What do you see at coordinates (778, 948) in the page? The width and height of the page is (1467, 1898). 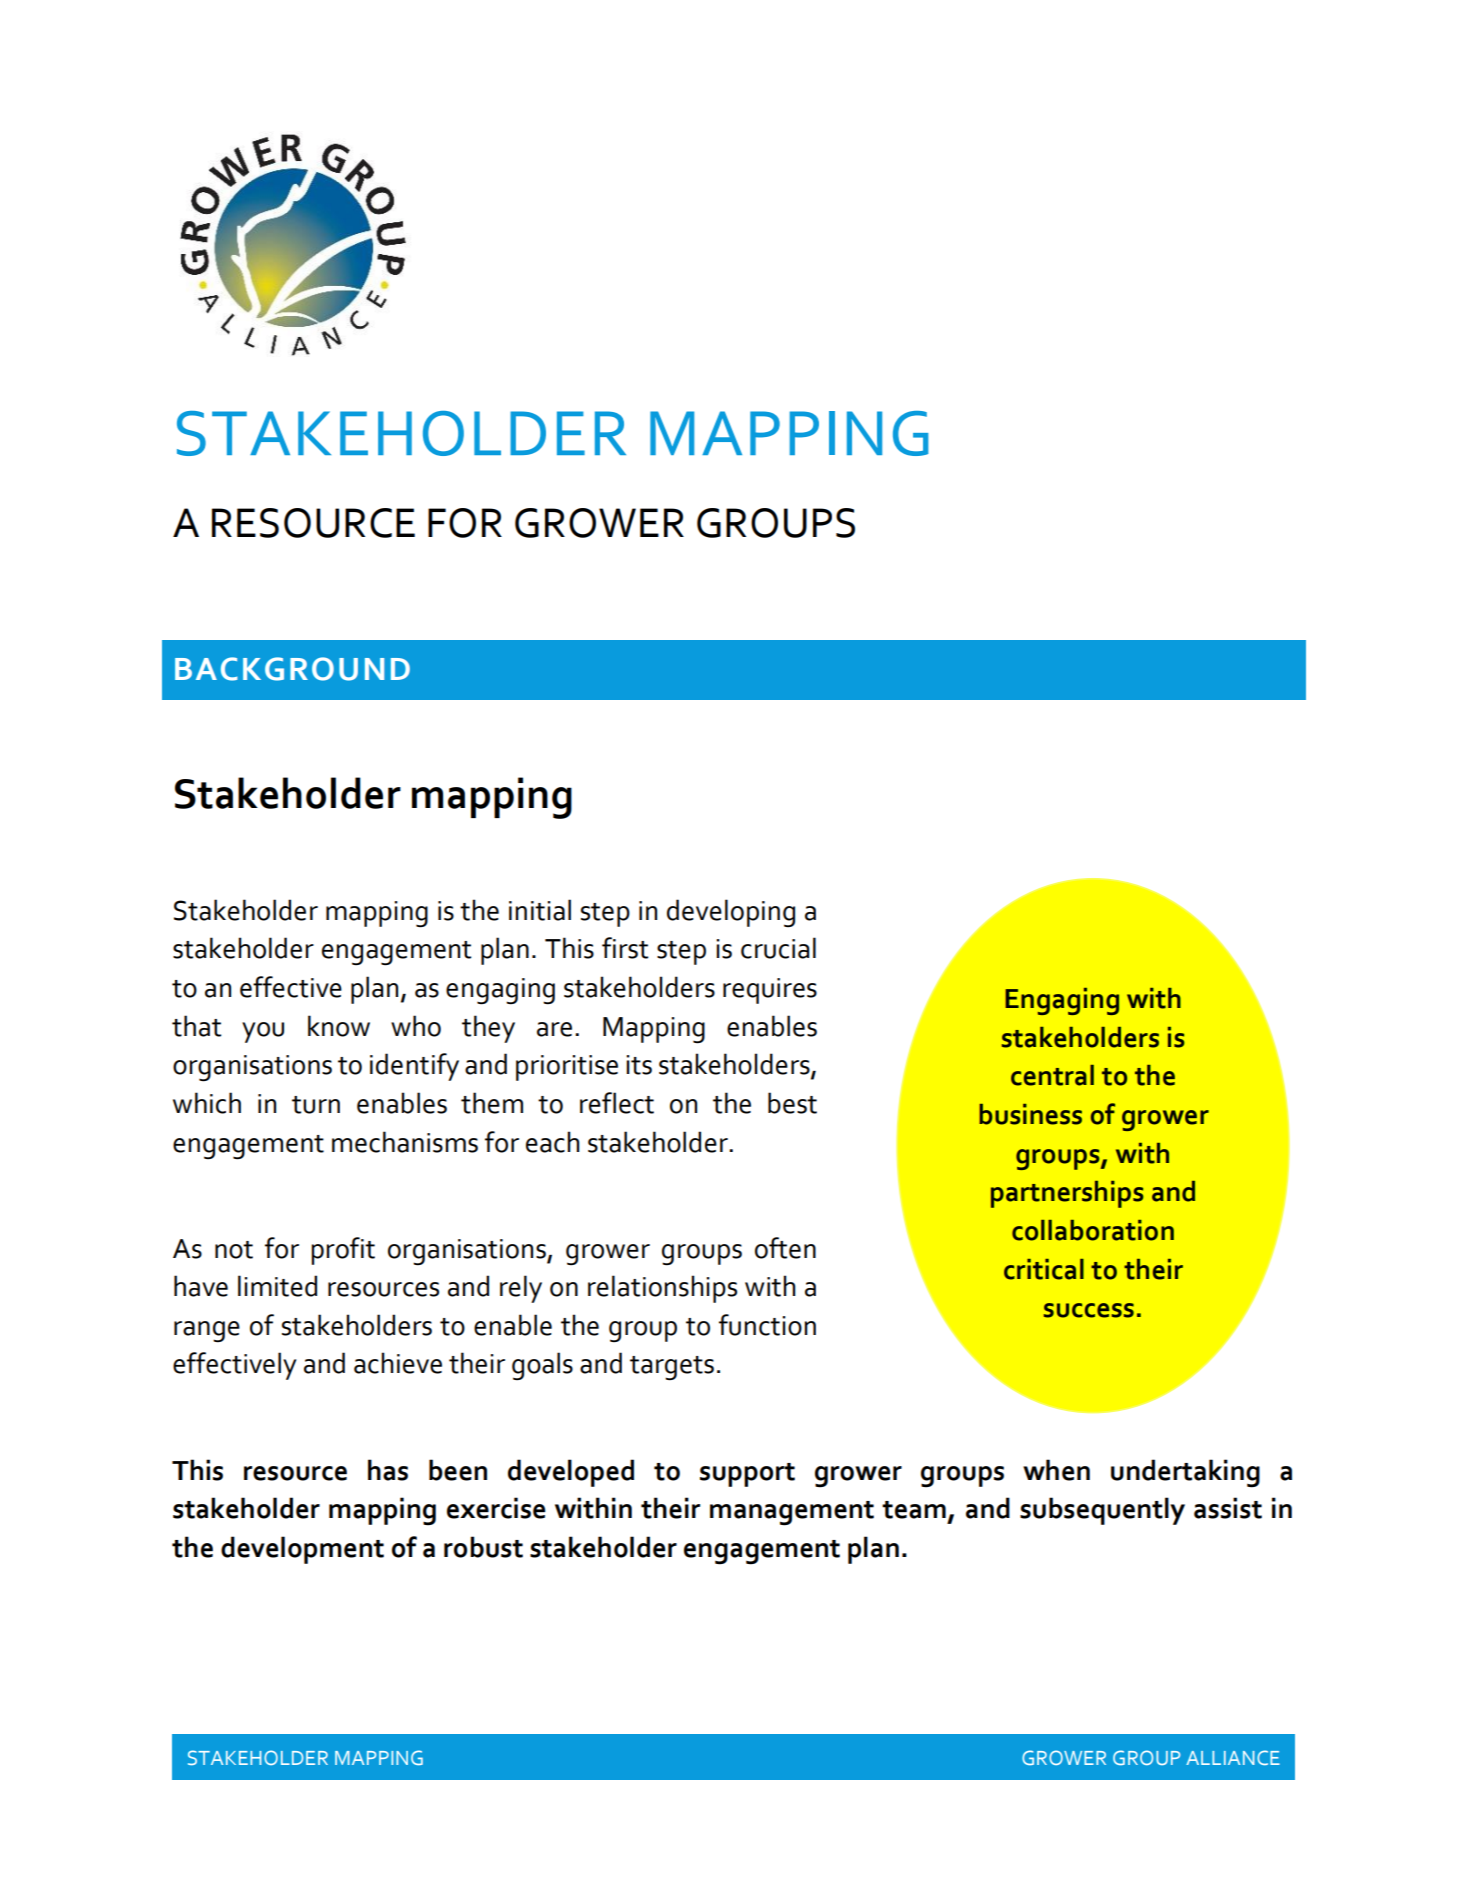 I see `crucial` at bounding box center [778, 948].
